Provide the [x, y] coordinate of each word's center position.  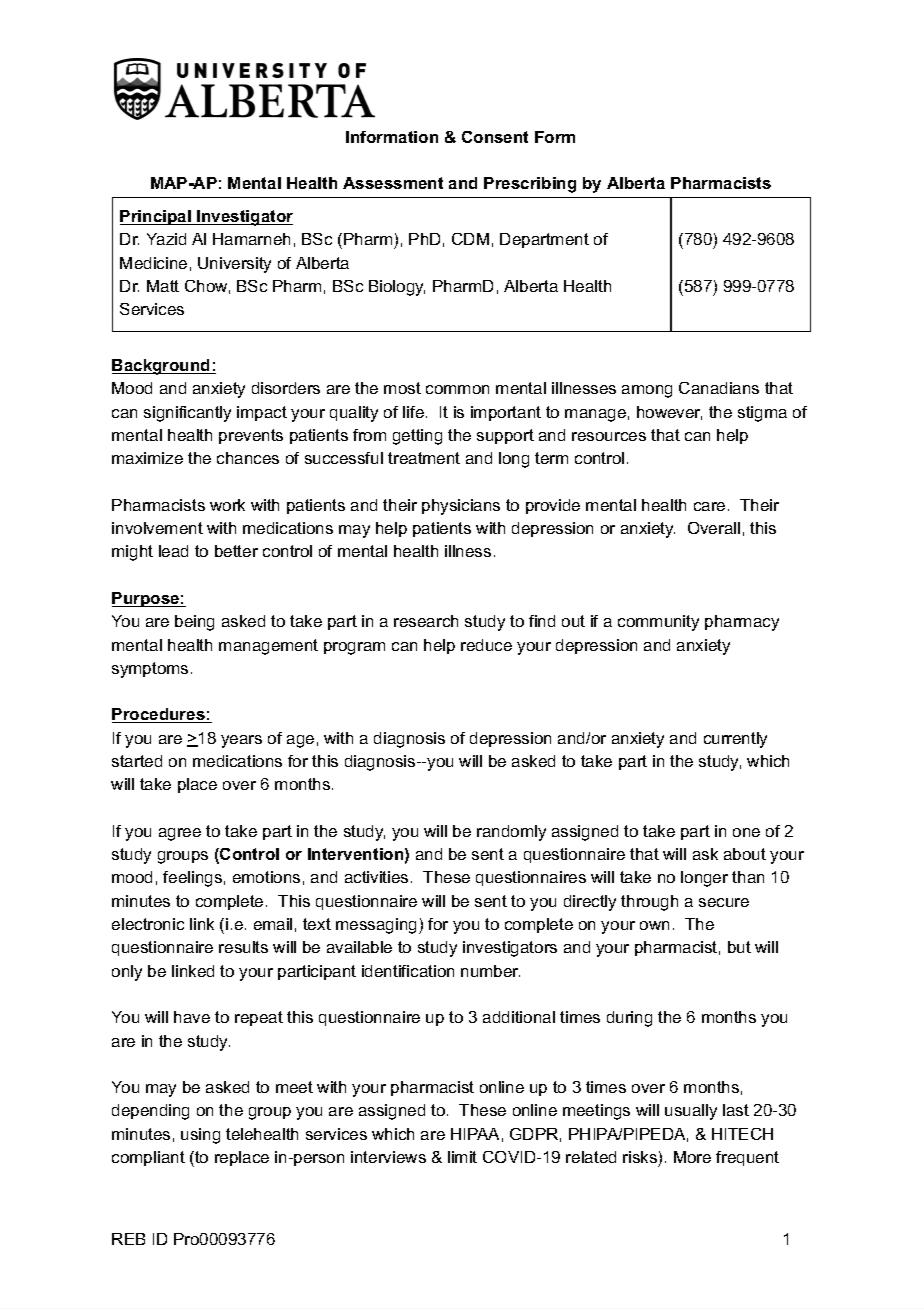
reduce [486, 645]
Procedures [159, 715]
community [658, 623]
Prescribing [530, 185]
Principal [156, 217]
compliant [148, 1158]
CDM [470, 239]
